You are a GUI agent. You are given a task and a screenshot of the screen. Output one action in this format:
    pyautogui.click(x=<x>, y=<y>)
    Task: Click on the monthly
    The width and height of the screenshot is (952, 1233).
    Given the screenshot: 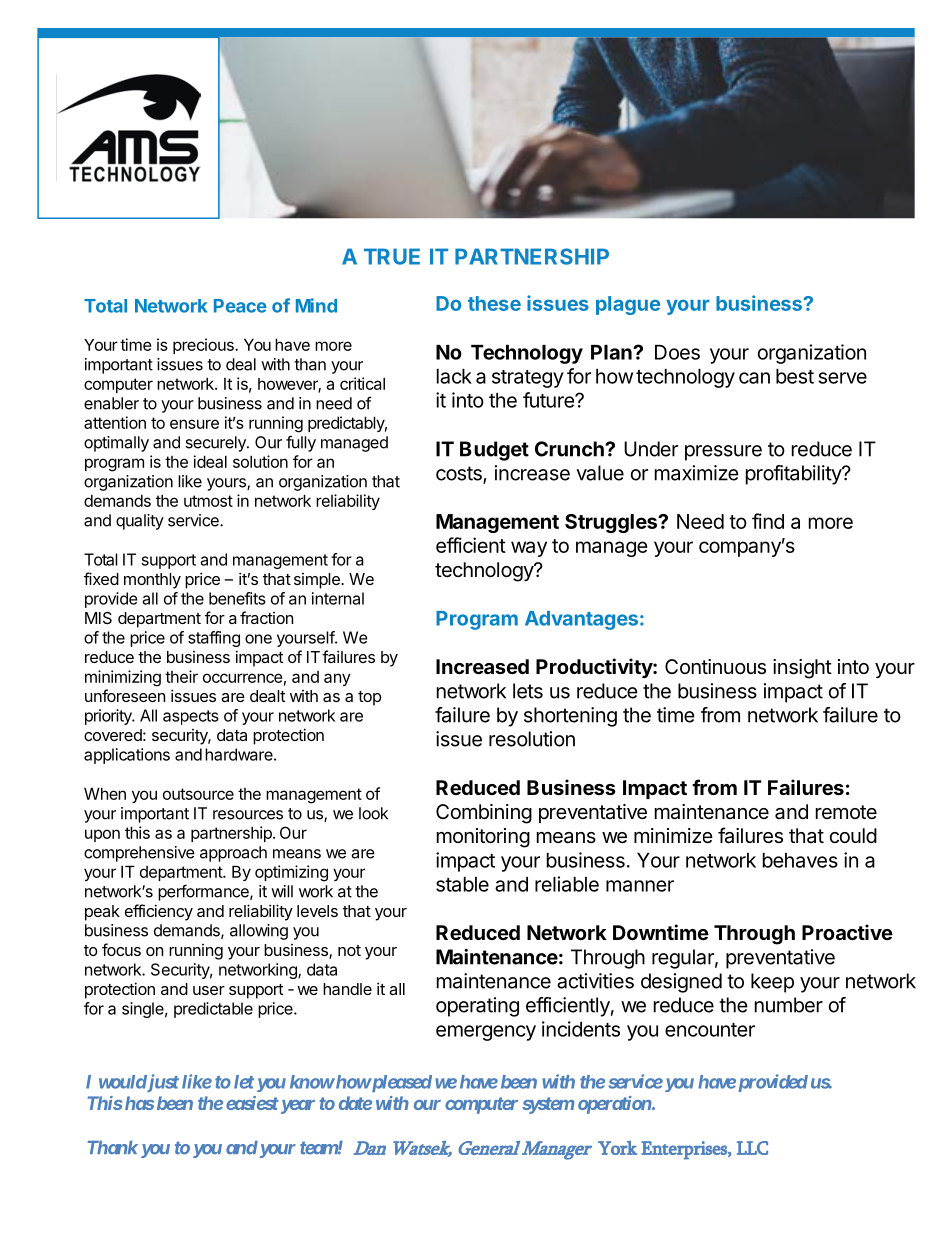 What is the action you would take?
    pyautogui.click(x=152, y=581)
